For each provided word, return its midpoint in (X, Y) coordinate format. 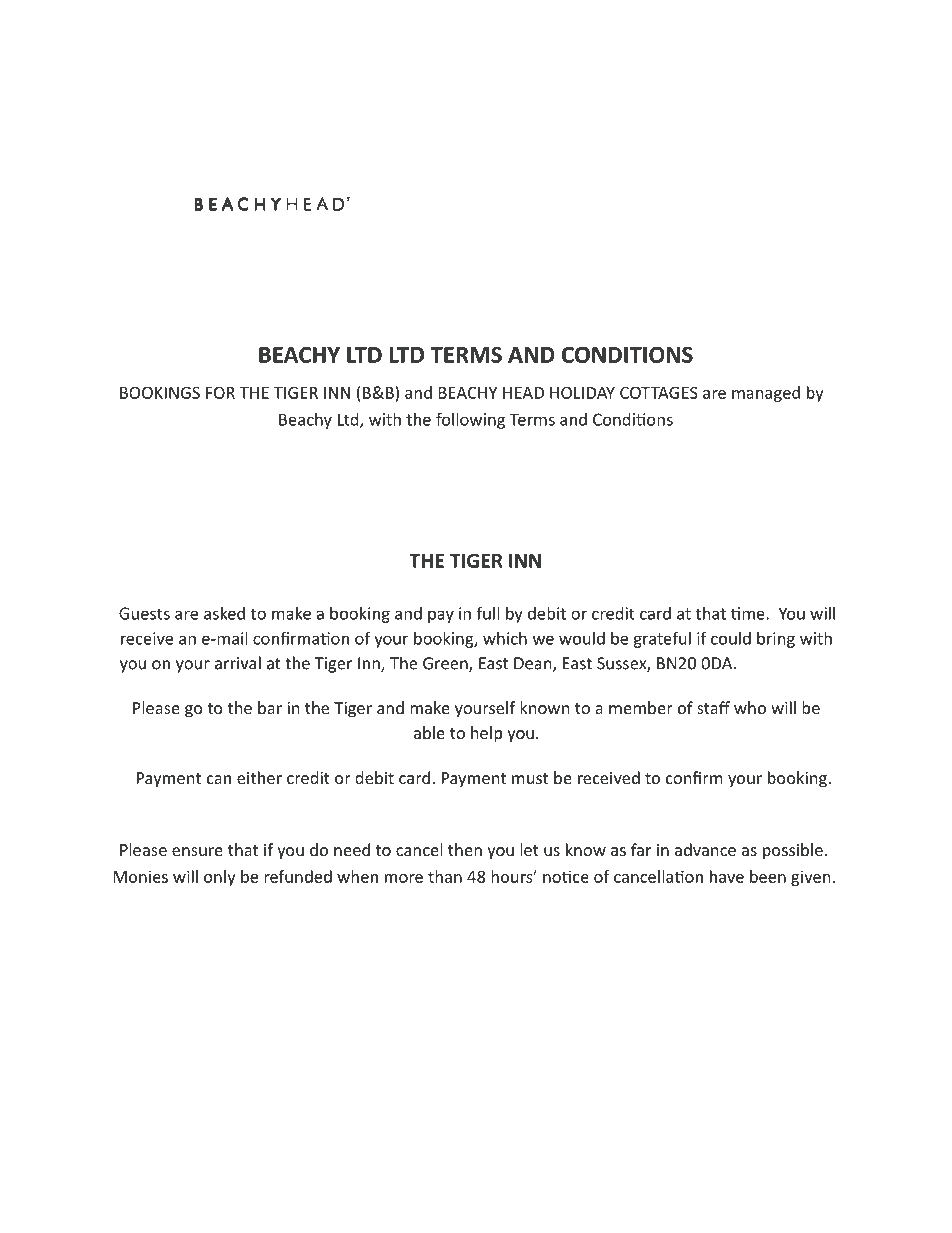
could (731, 638)
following (470, 420)
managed (766, 394)
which (505, 638)
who (750, 707)
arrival (238, 663)
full (487, 613)
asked (224, 613)
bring (776, 640)
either (259, 777)
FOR (220, 392)
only (220, 878)
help (486, 734)
